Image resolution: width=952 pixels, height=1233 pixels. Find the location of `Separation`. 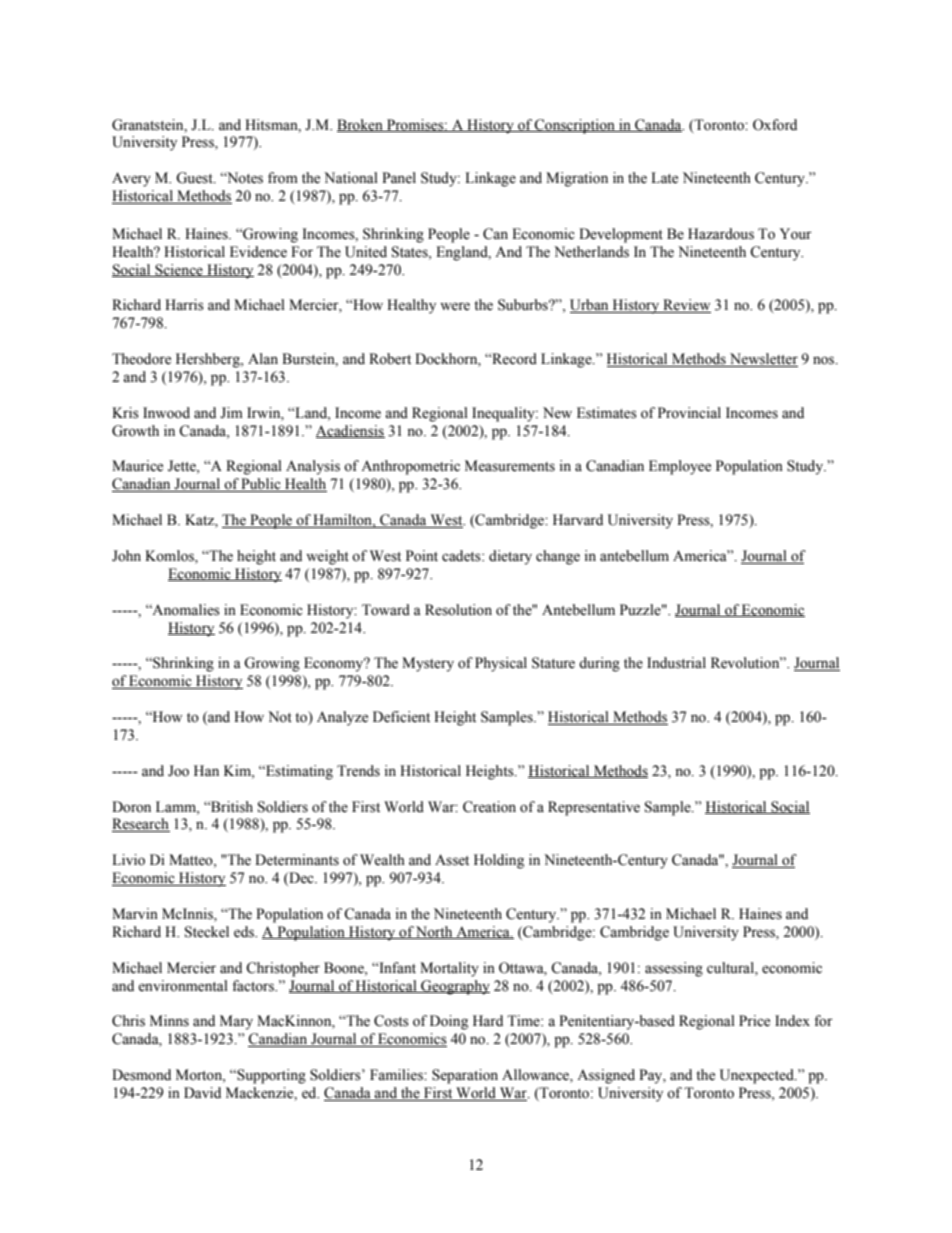

Separation is located at coordinates (465, 1076).
